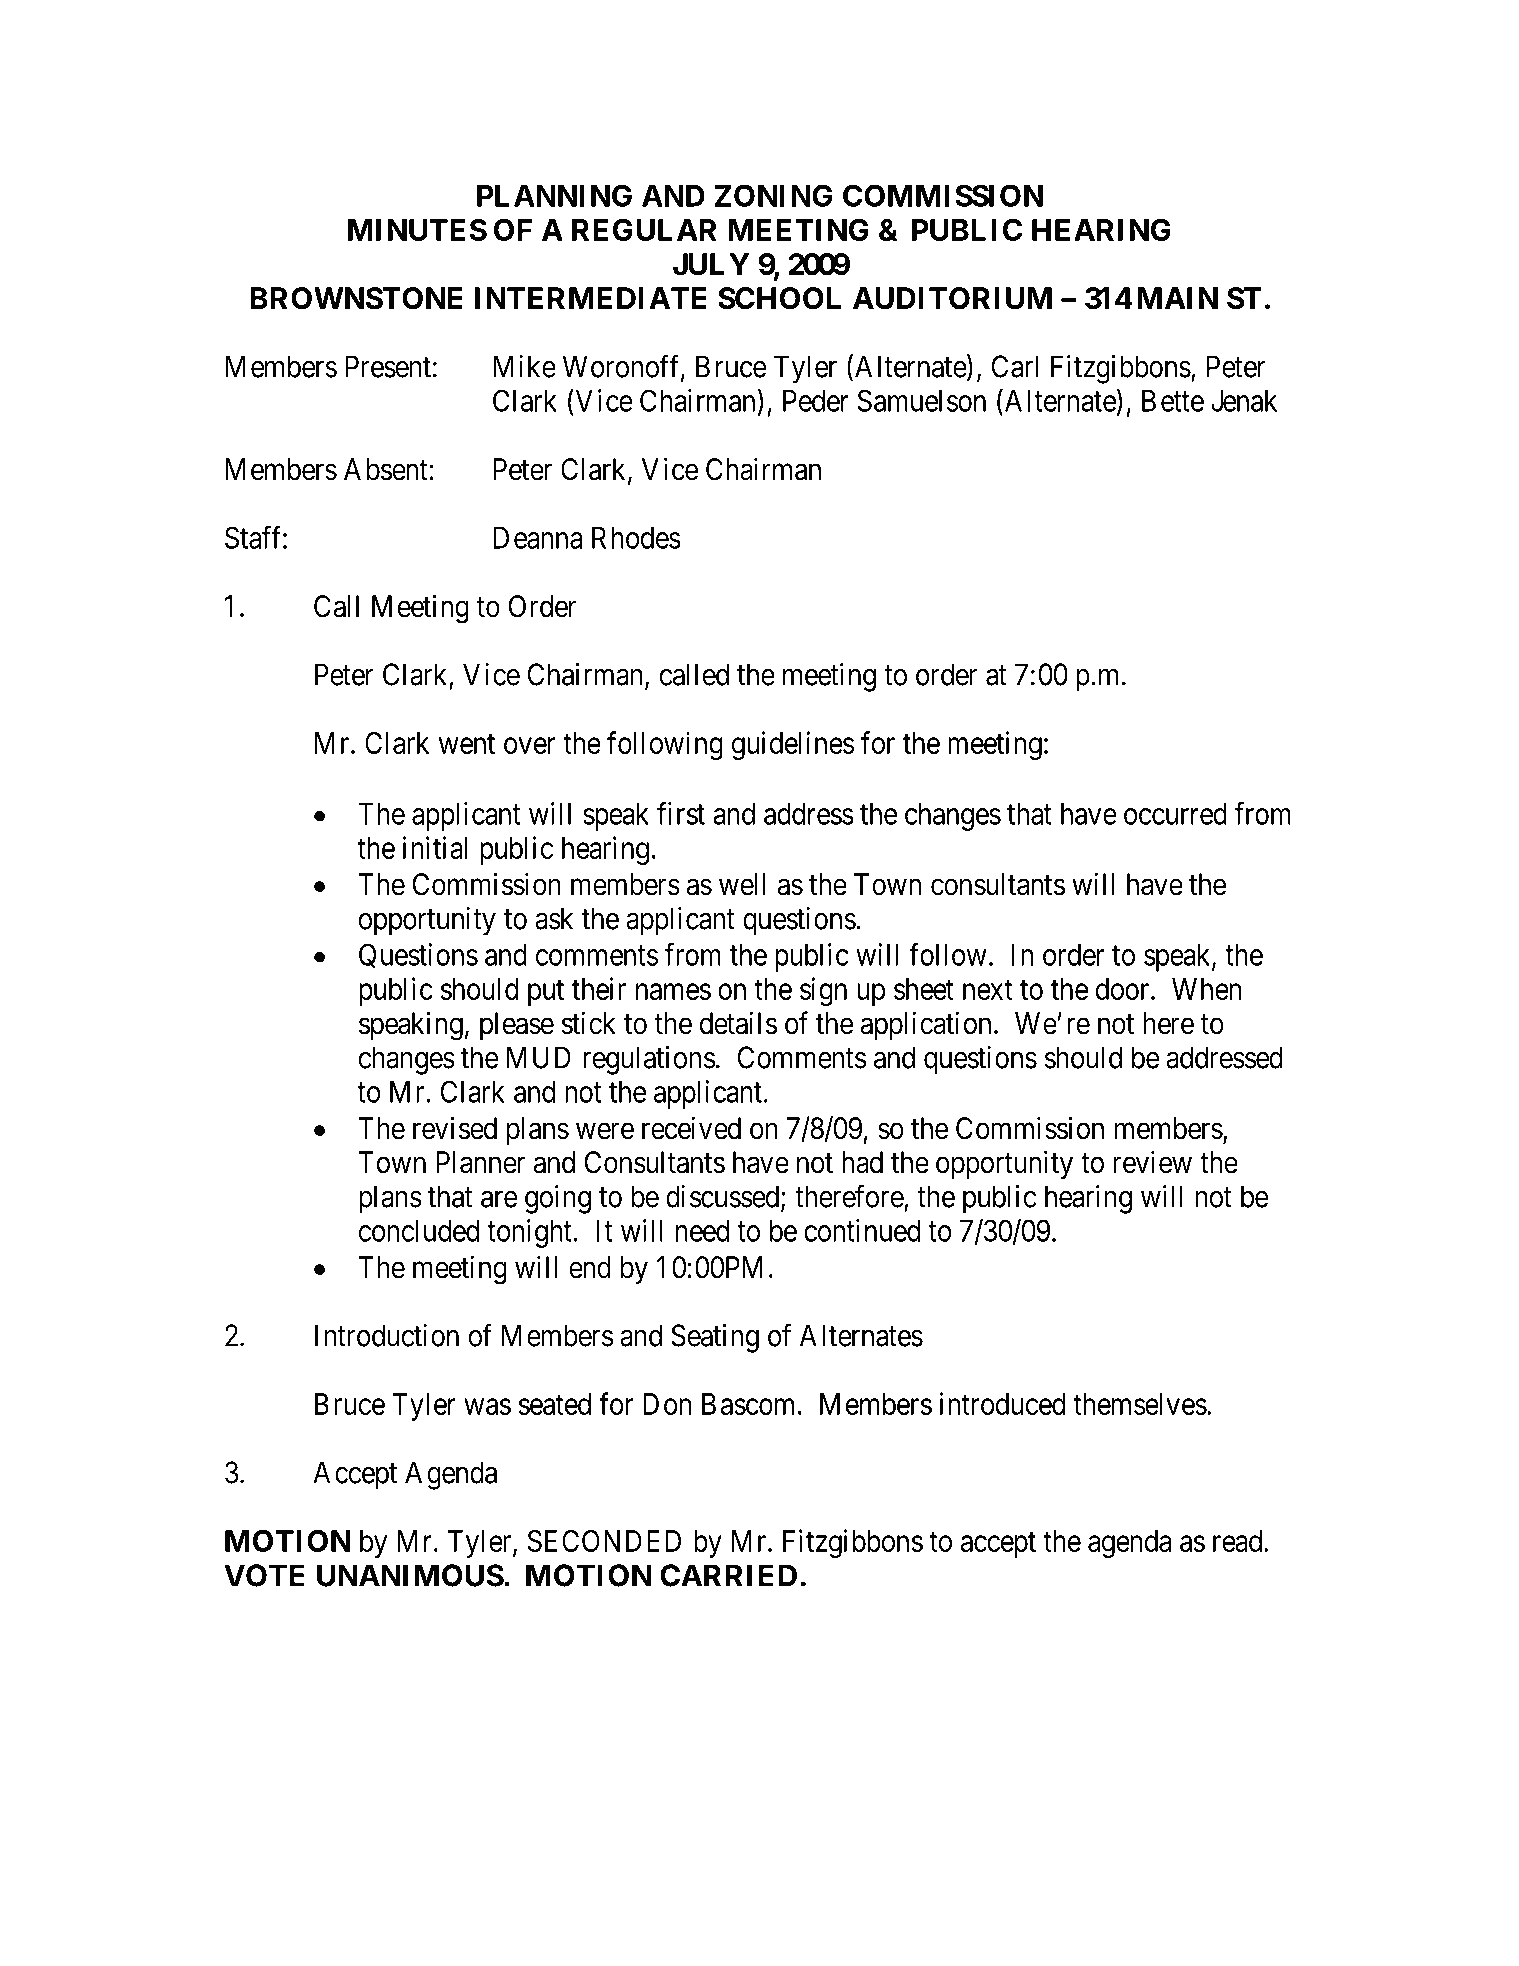 The height and width of the screenshot is (1966, 1519). I want to click on concluded, so click(419, 1231).
